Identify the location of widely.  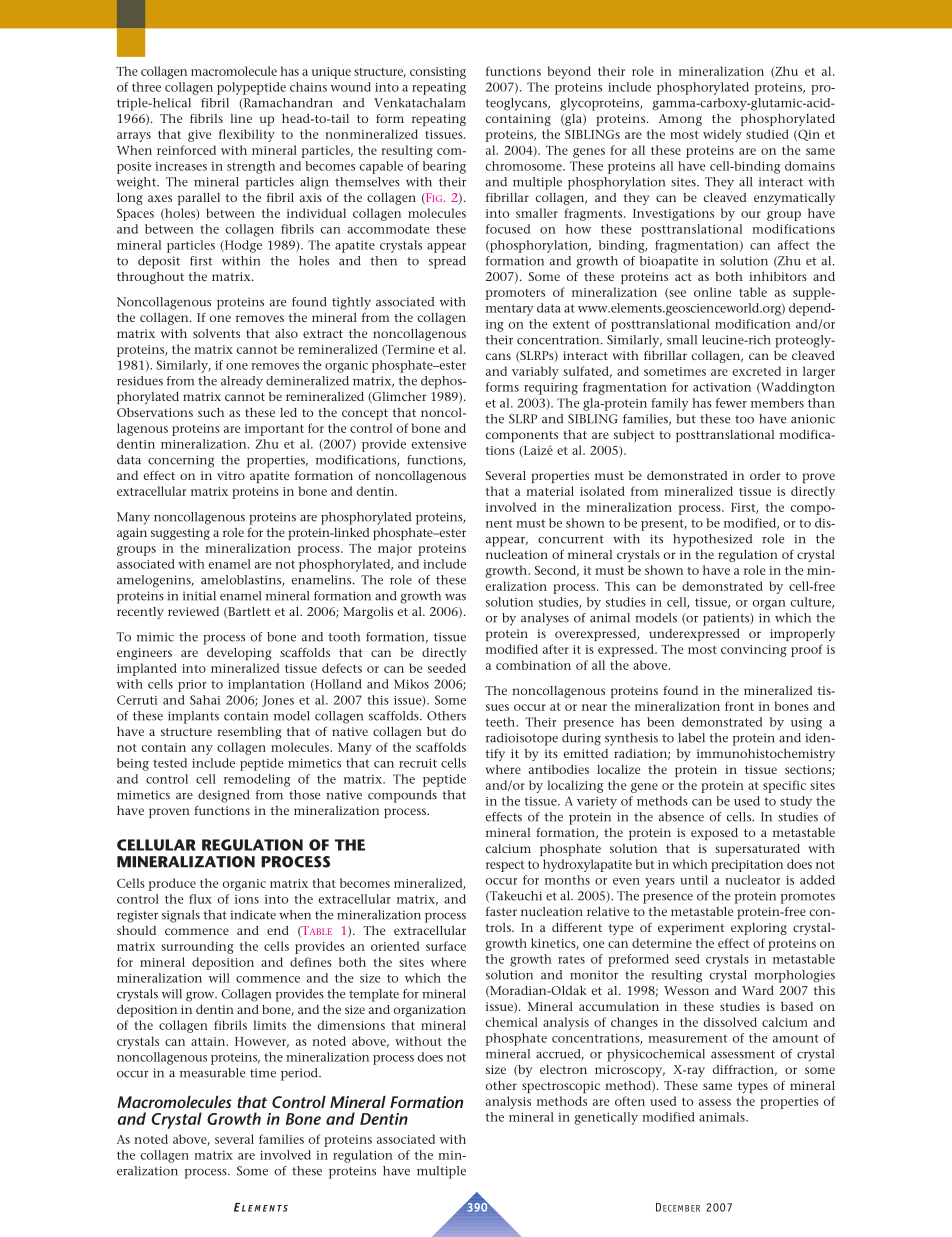
(722, 135).
